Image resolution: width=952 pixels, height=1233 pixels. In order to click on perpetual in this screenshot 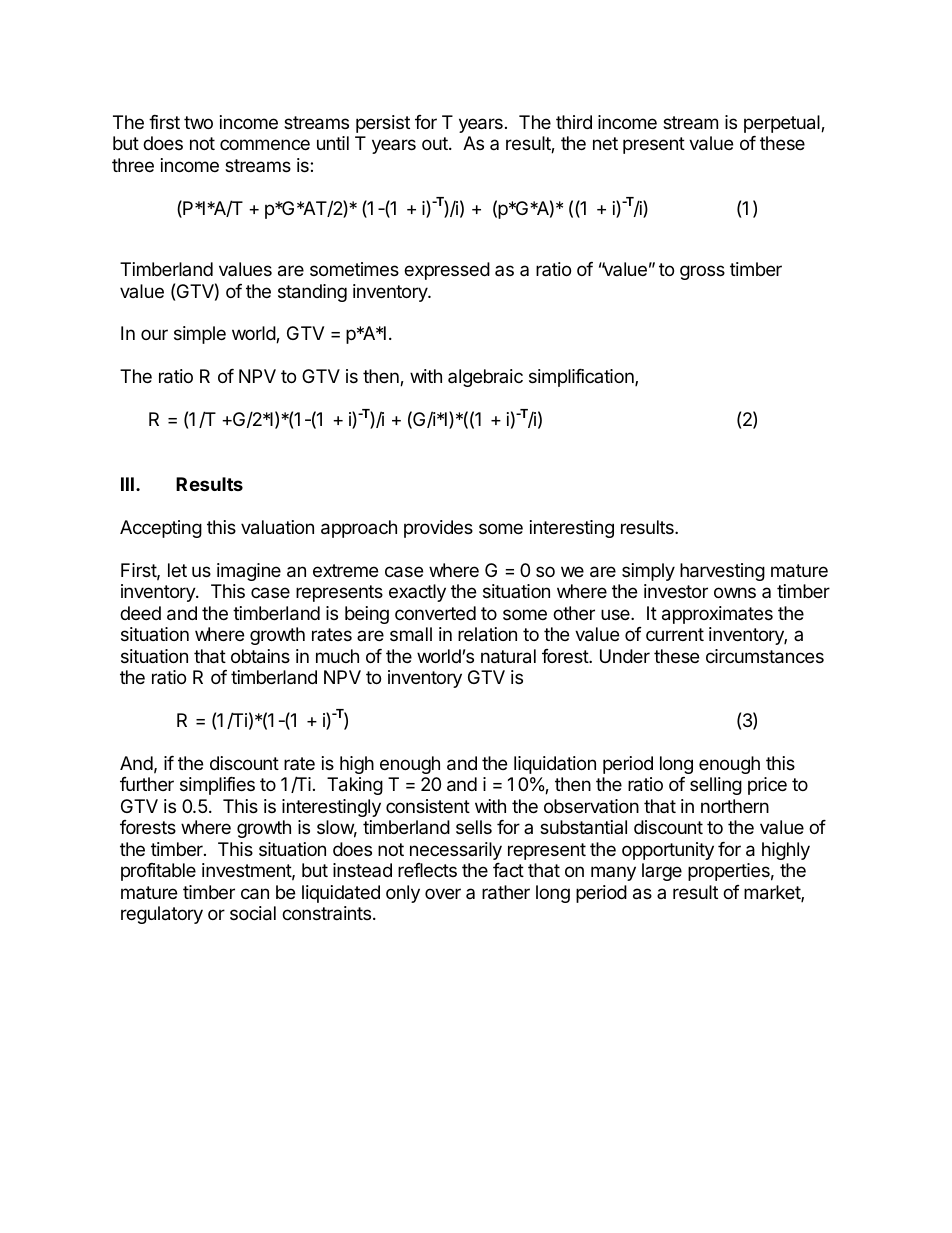, I will do `click(783, 124)`.
